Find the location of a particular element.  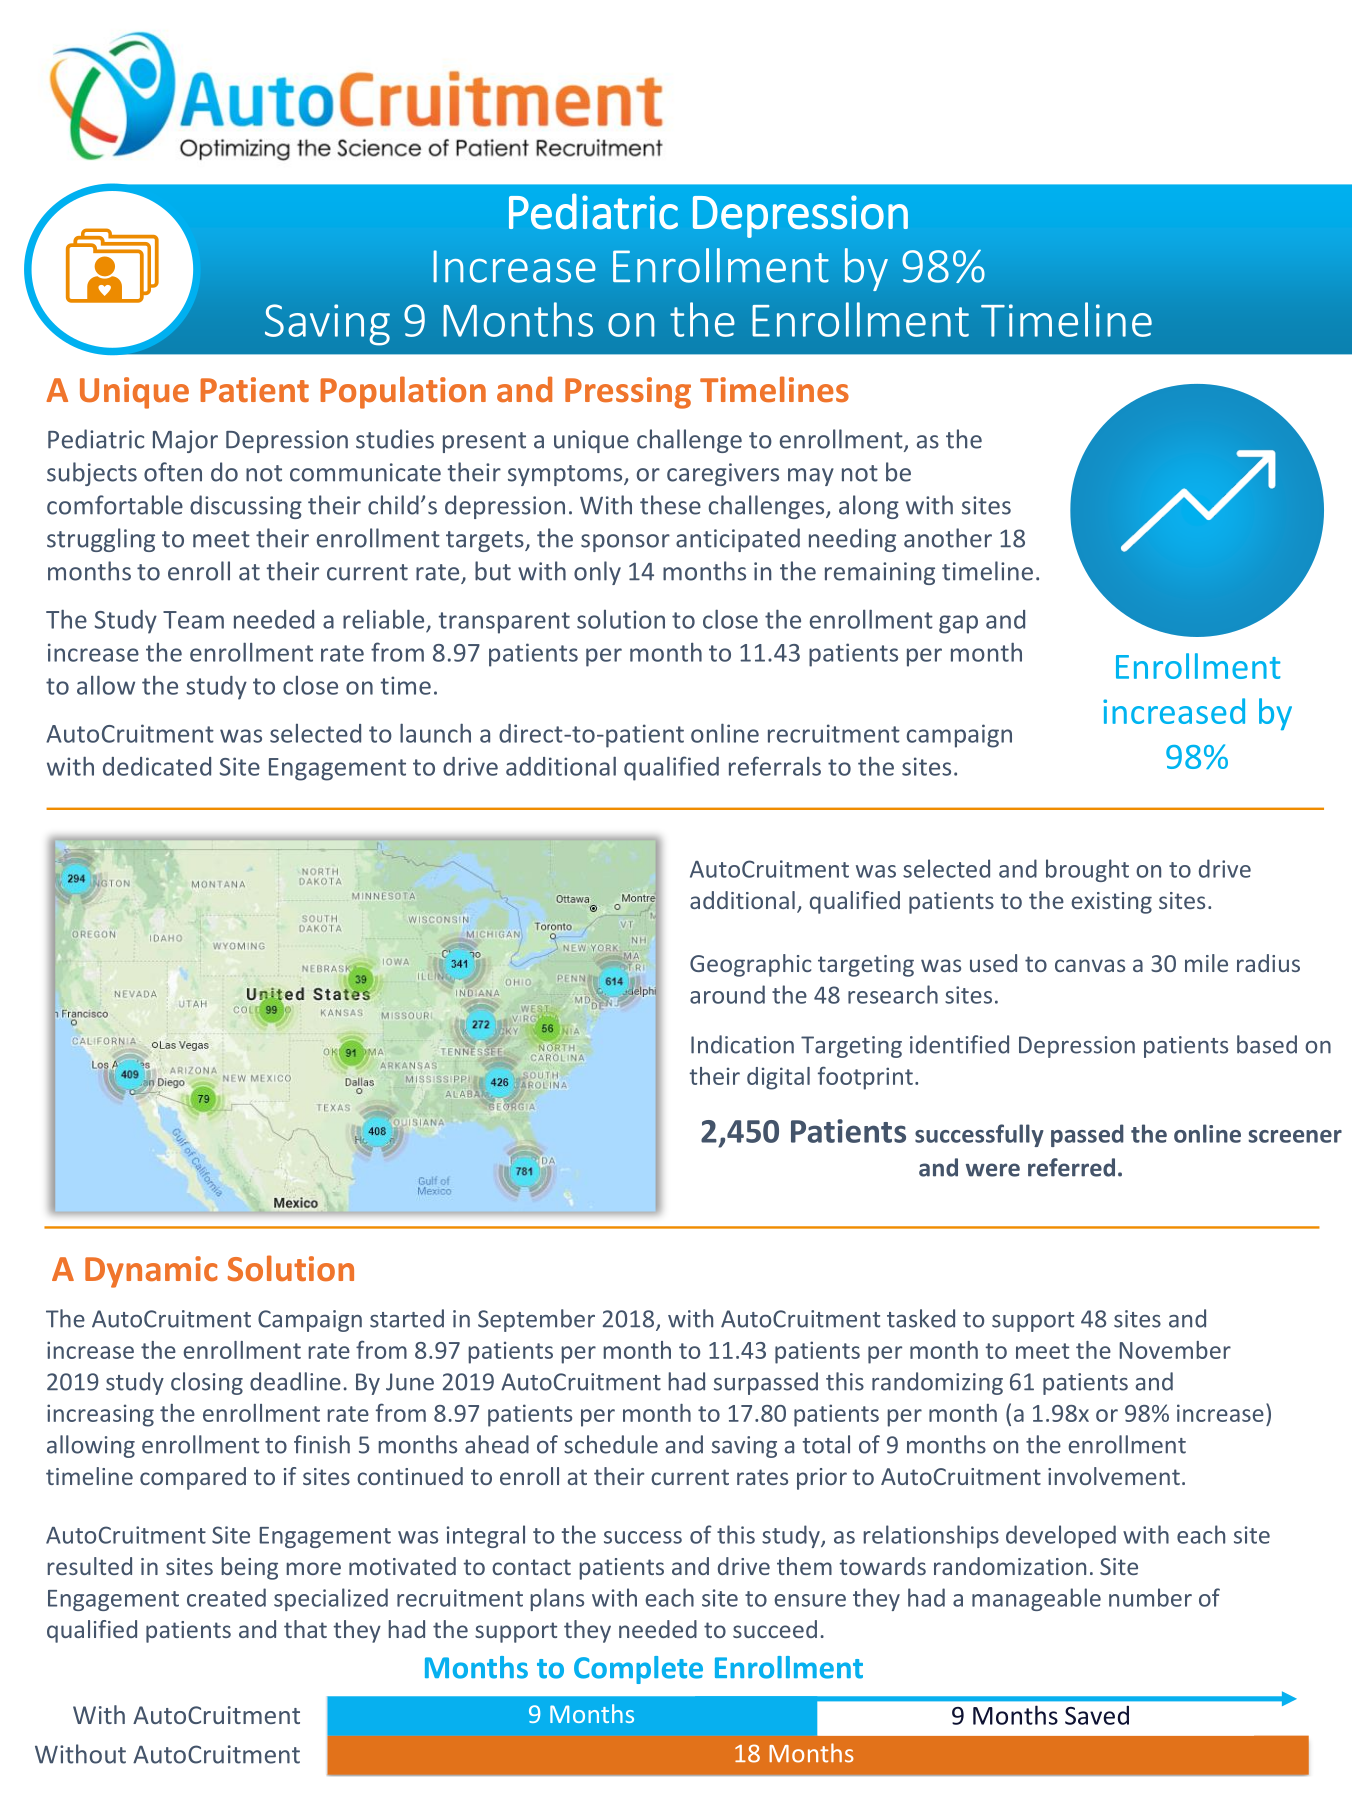

Complete is located at coordinates (638, 1670).
